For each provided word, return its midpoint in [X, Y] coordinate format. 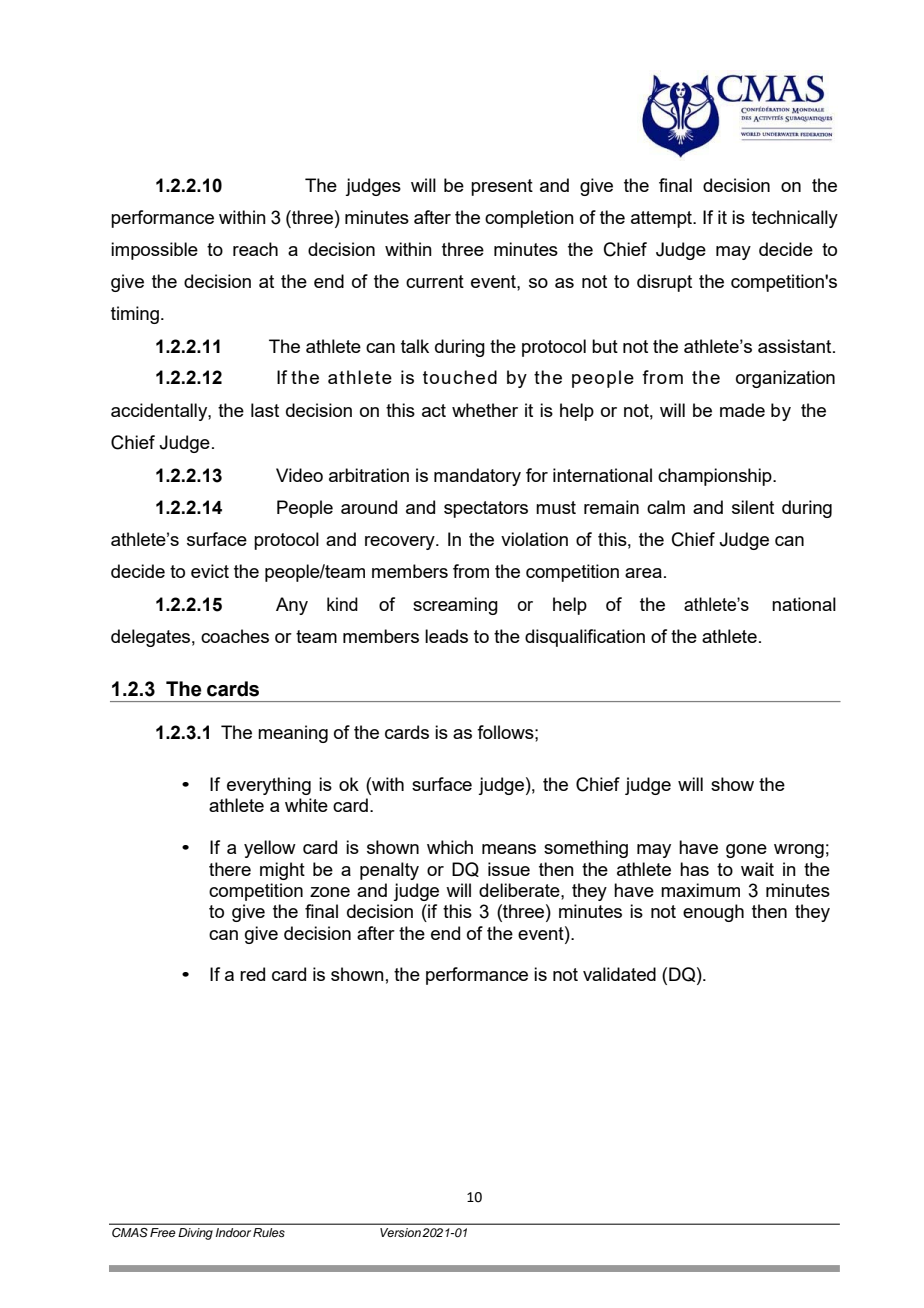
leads [446, 636]
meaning [293, 734]
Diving [195, 1234]
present [502, 187]
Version [400, 1232]
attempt [662, 219]
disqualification [585, 638]
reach [255, 249]
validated [619, 974]
